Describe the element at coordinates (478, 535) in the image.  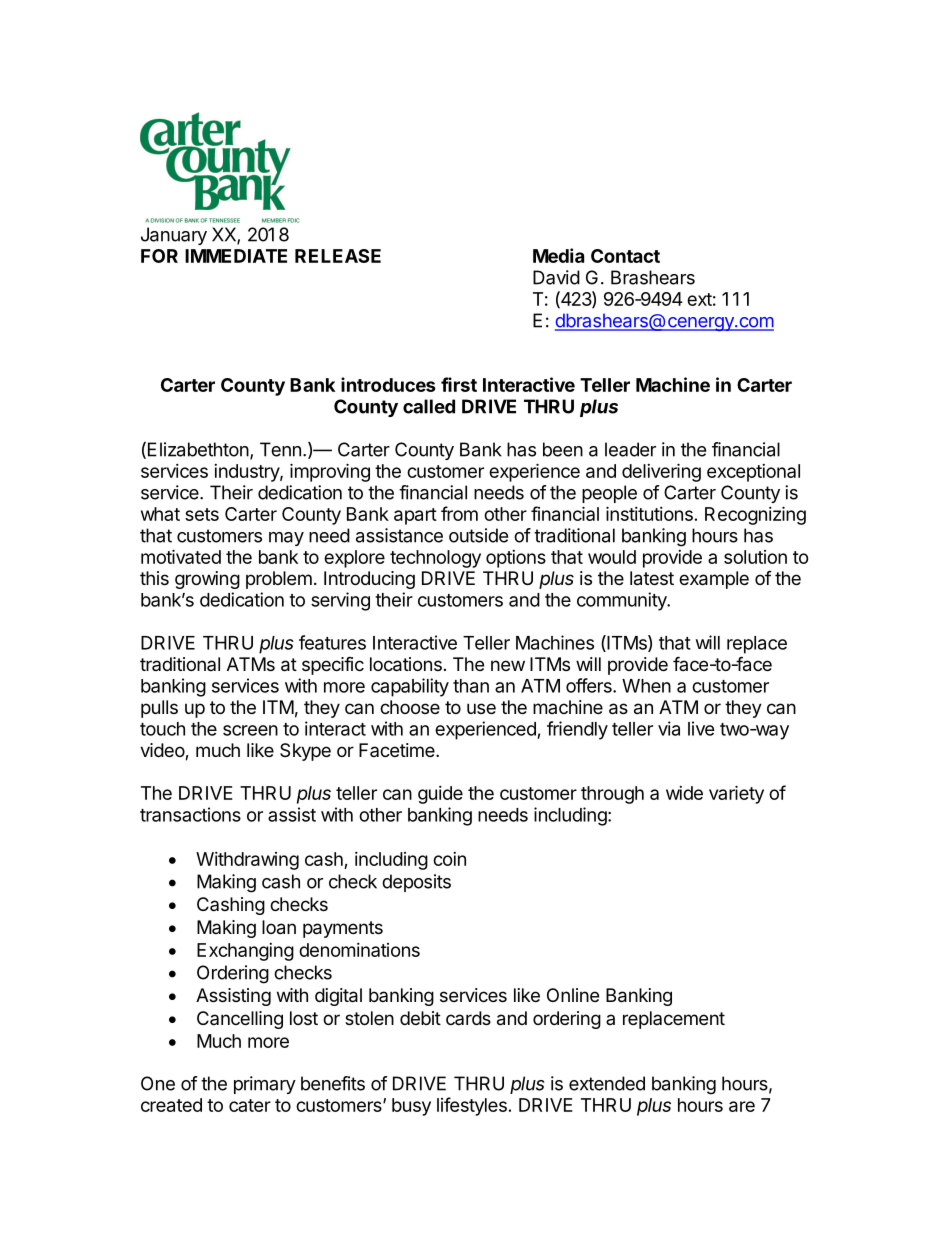
I see `outside` at that location.
